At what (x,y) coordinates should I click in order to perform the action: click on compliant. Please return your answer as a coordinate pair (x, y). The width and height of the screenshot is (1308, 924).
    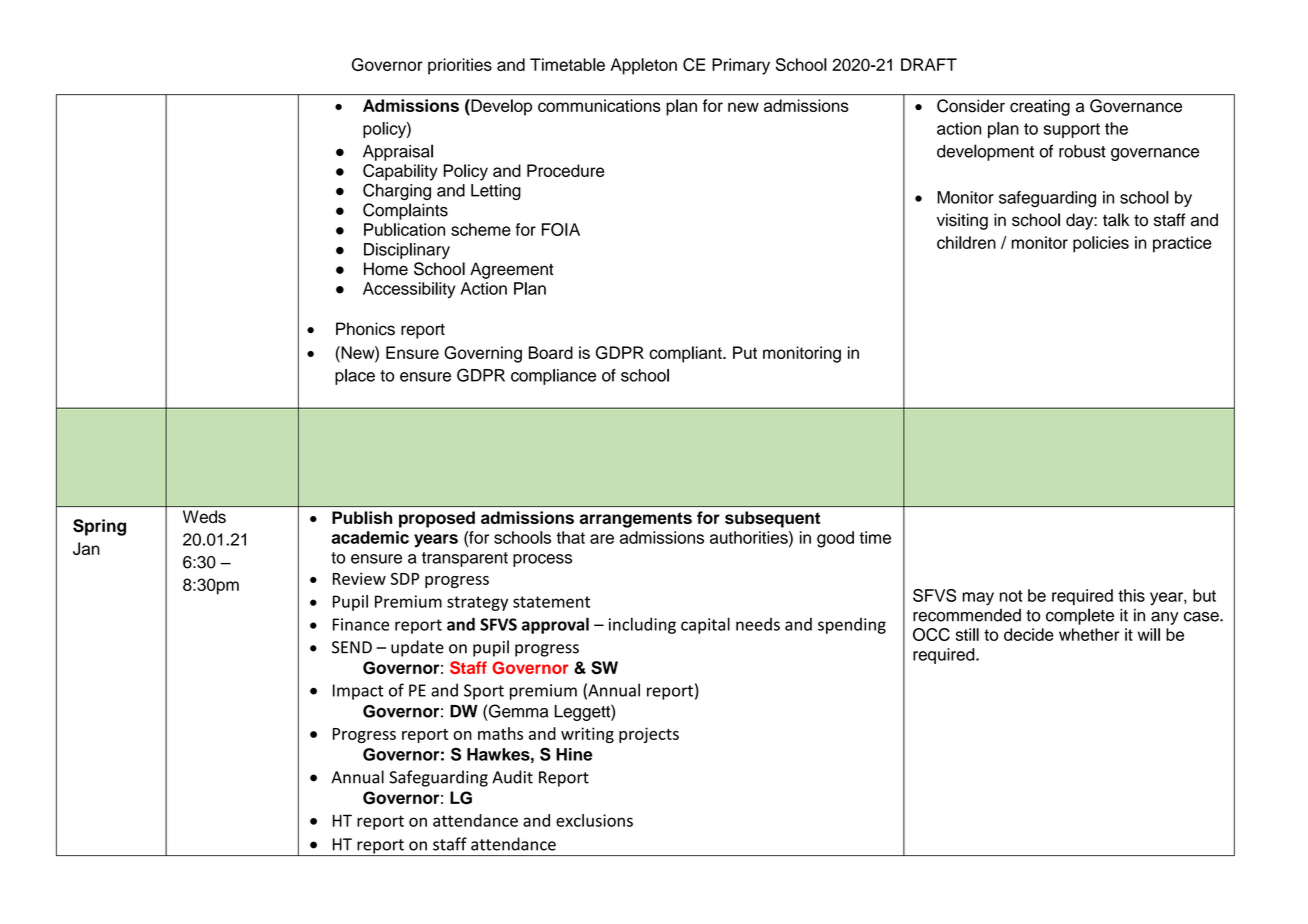
    Looking at the image, I should click on (686, 354).
